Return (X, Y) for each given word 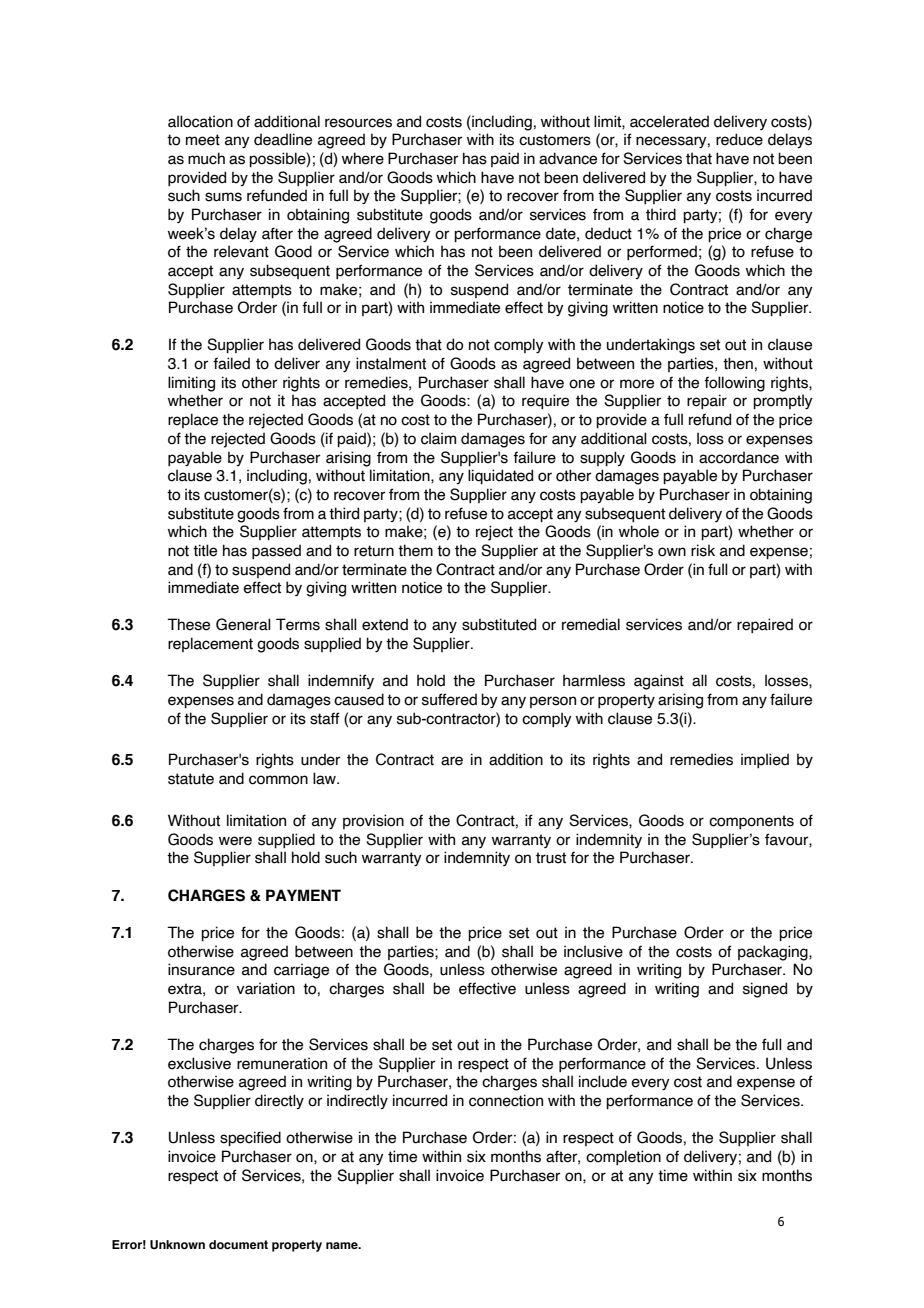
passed (276, 551)
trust (551, 858)
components (751, 822)
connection (506, 1100)
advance (568, 158)
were (235, 841)
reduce (739, 139)
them (415, 550)
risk (703, 550)
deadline (283, 139)
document (238, 1244)
